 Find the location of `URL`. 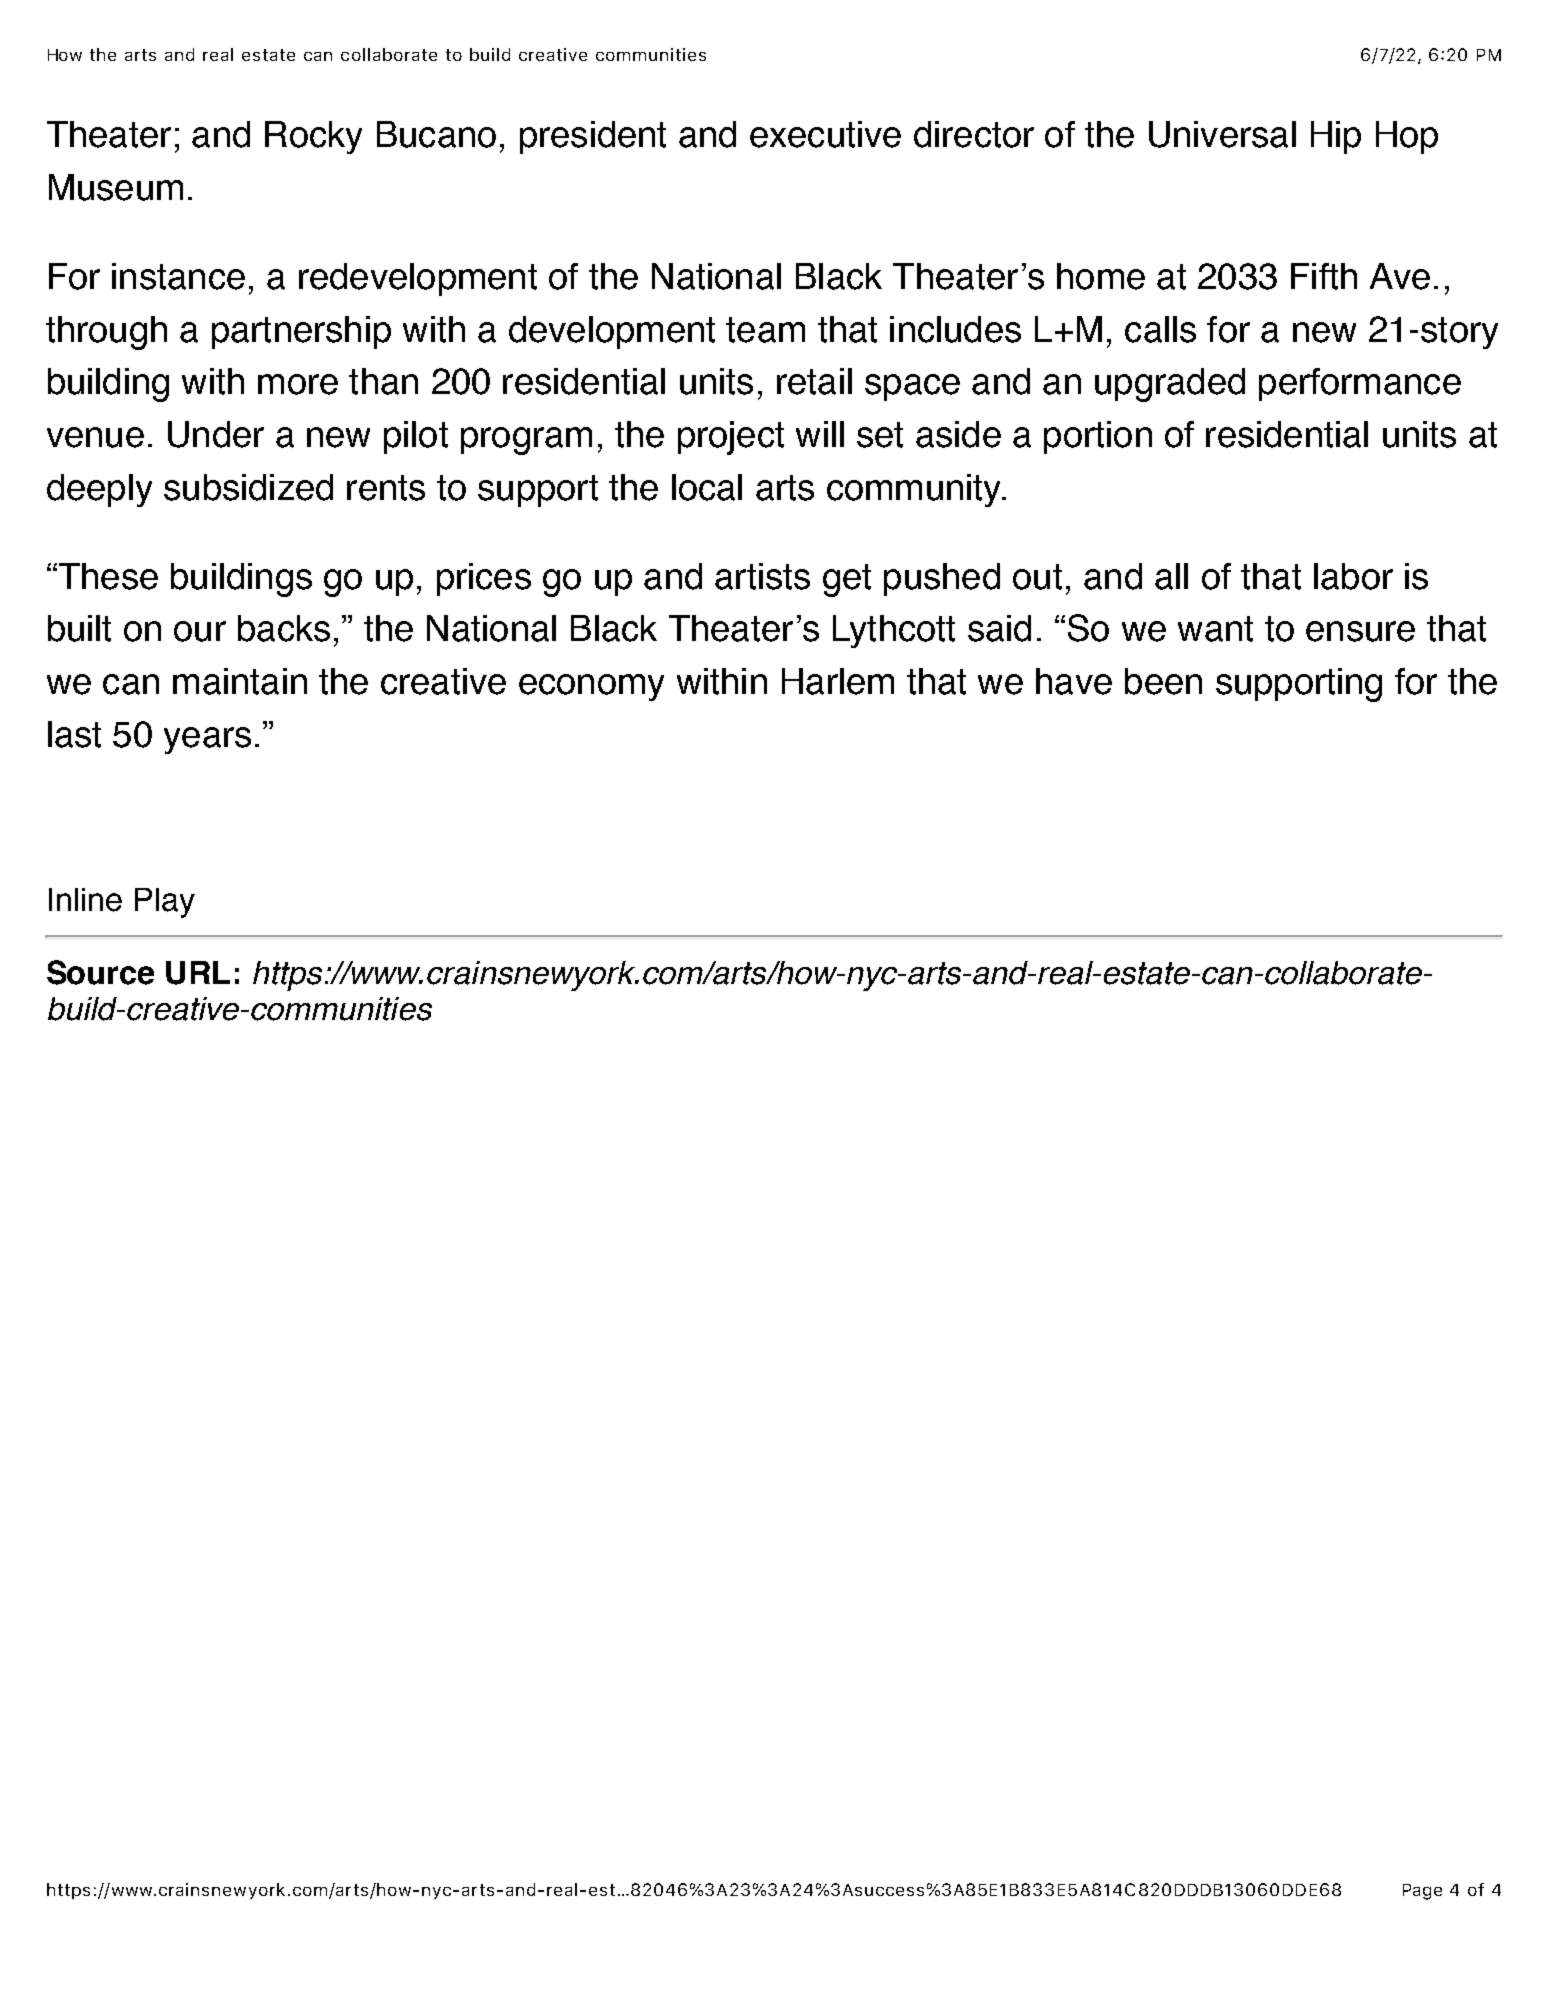

URL is located at coordinates (198, 973).
